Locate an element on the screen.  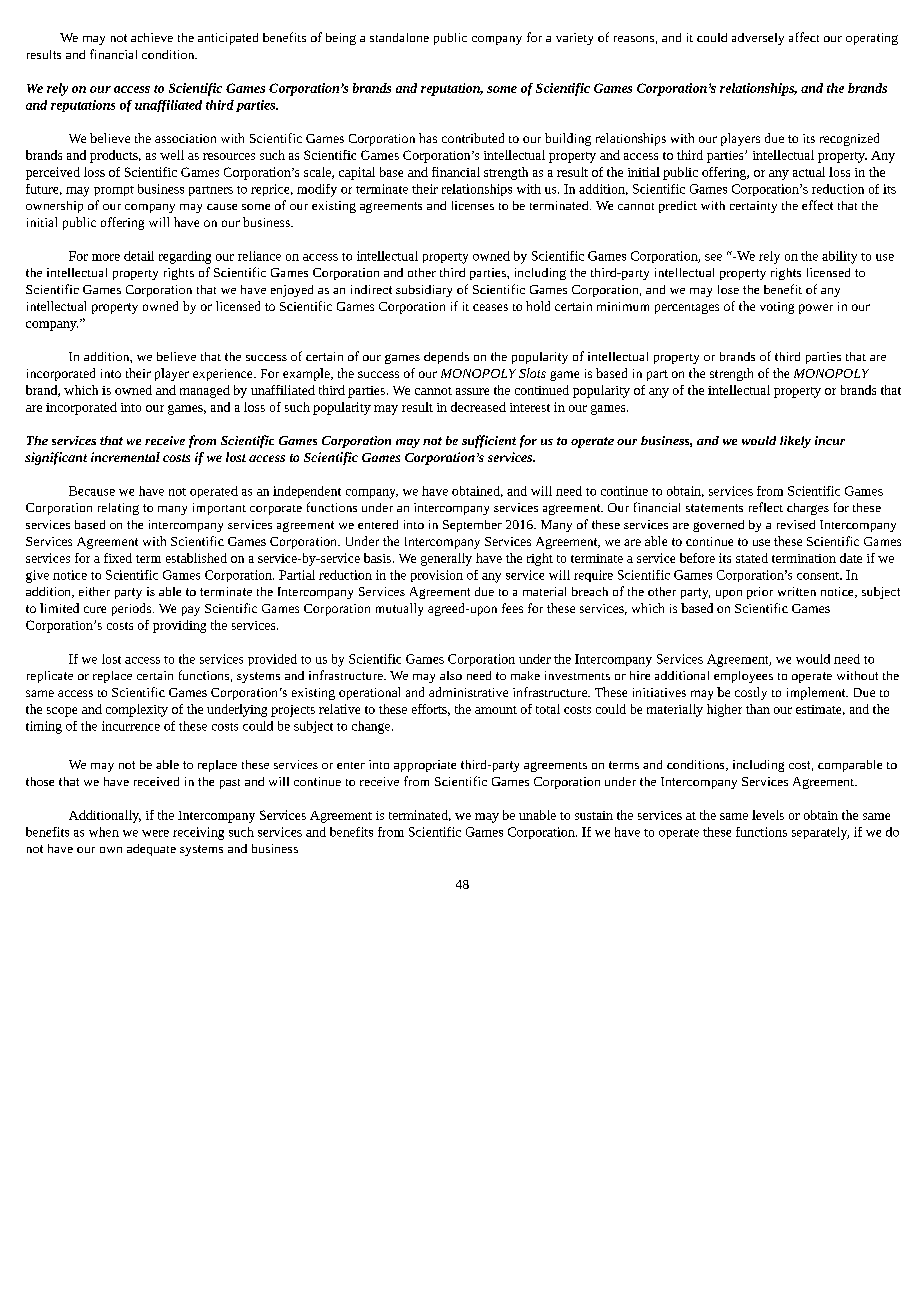
appropriate is located at coordinates (425, 766).
